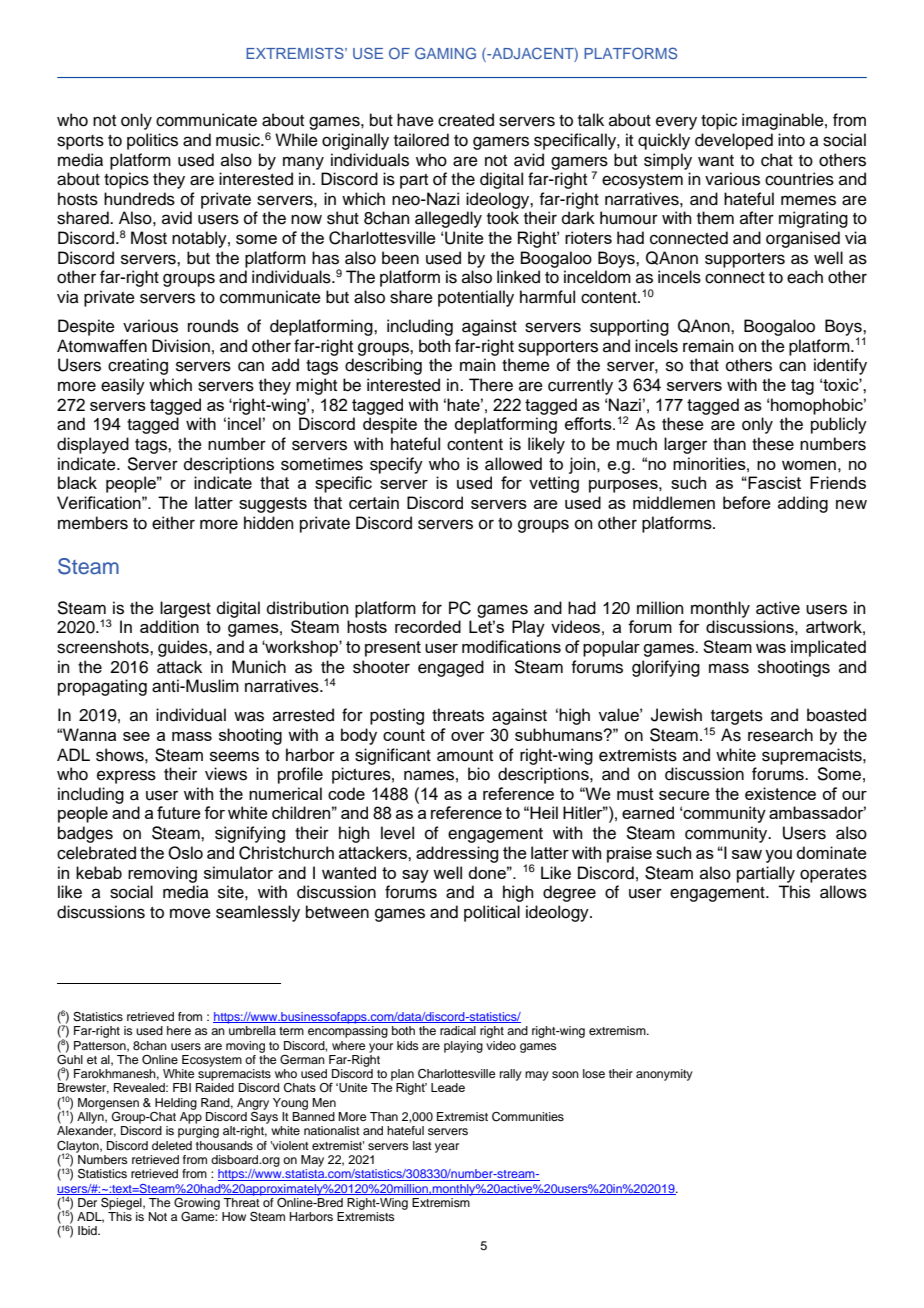 This screenshot has width=924, height=1308. What do you see at coordinates (734, 141) in the screenshot?
I see `developed` at bounding box center [734, 141].
